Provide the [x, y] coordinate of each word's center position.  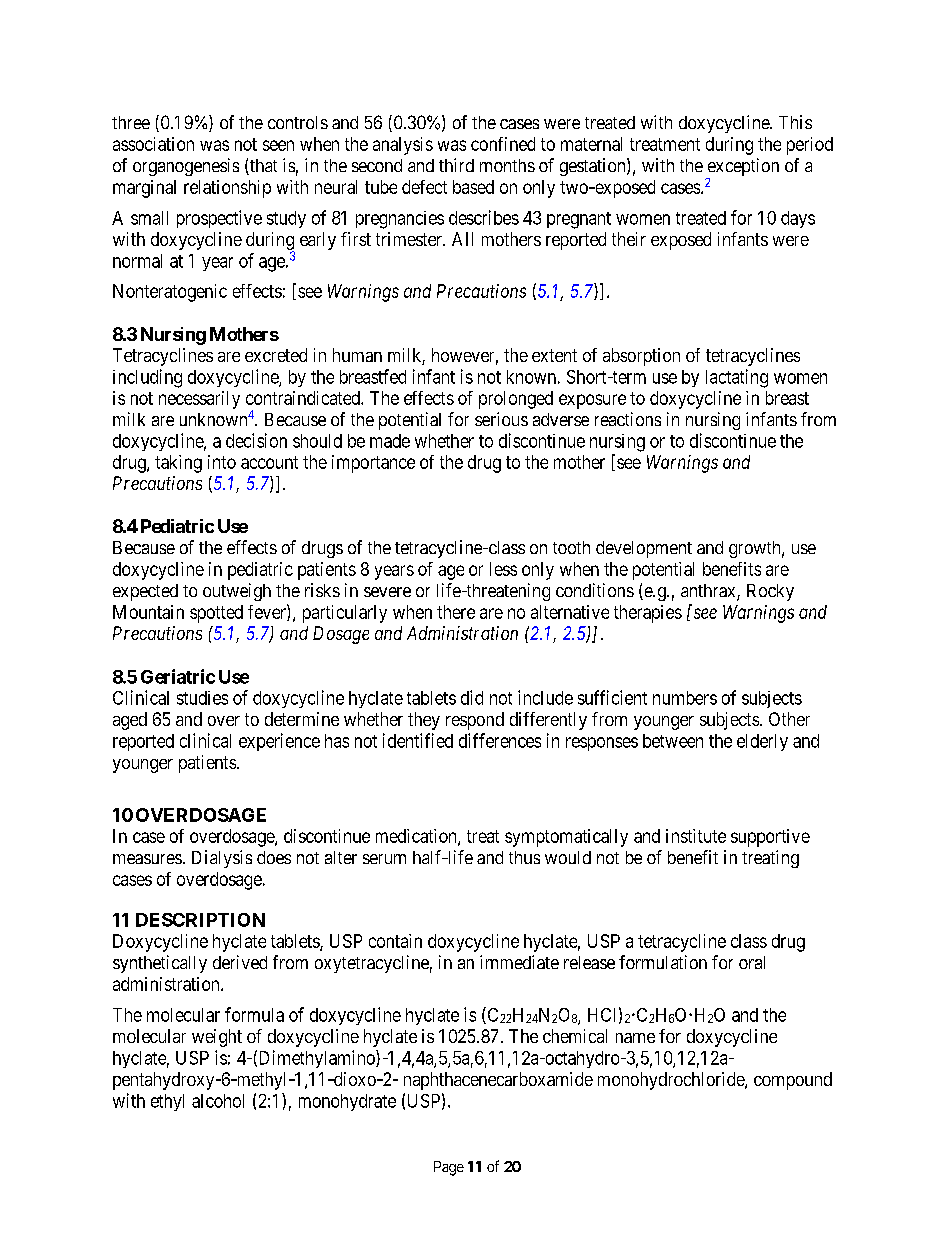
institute [696, 836]
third [456, 165]
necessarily [199, 400]
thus [524, 857]
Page [449, 1168]
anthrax [709, 592]
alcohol [218, 1101]
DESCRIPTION [200, 920]
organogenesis [186, 167]
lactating [737, 378]
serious [501, 419]
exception [742, 168]
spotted [216, 614]
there [456, 612]
